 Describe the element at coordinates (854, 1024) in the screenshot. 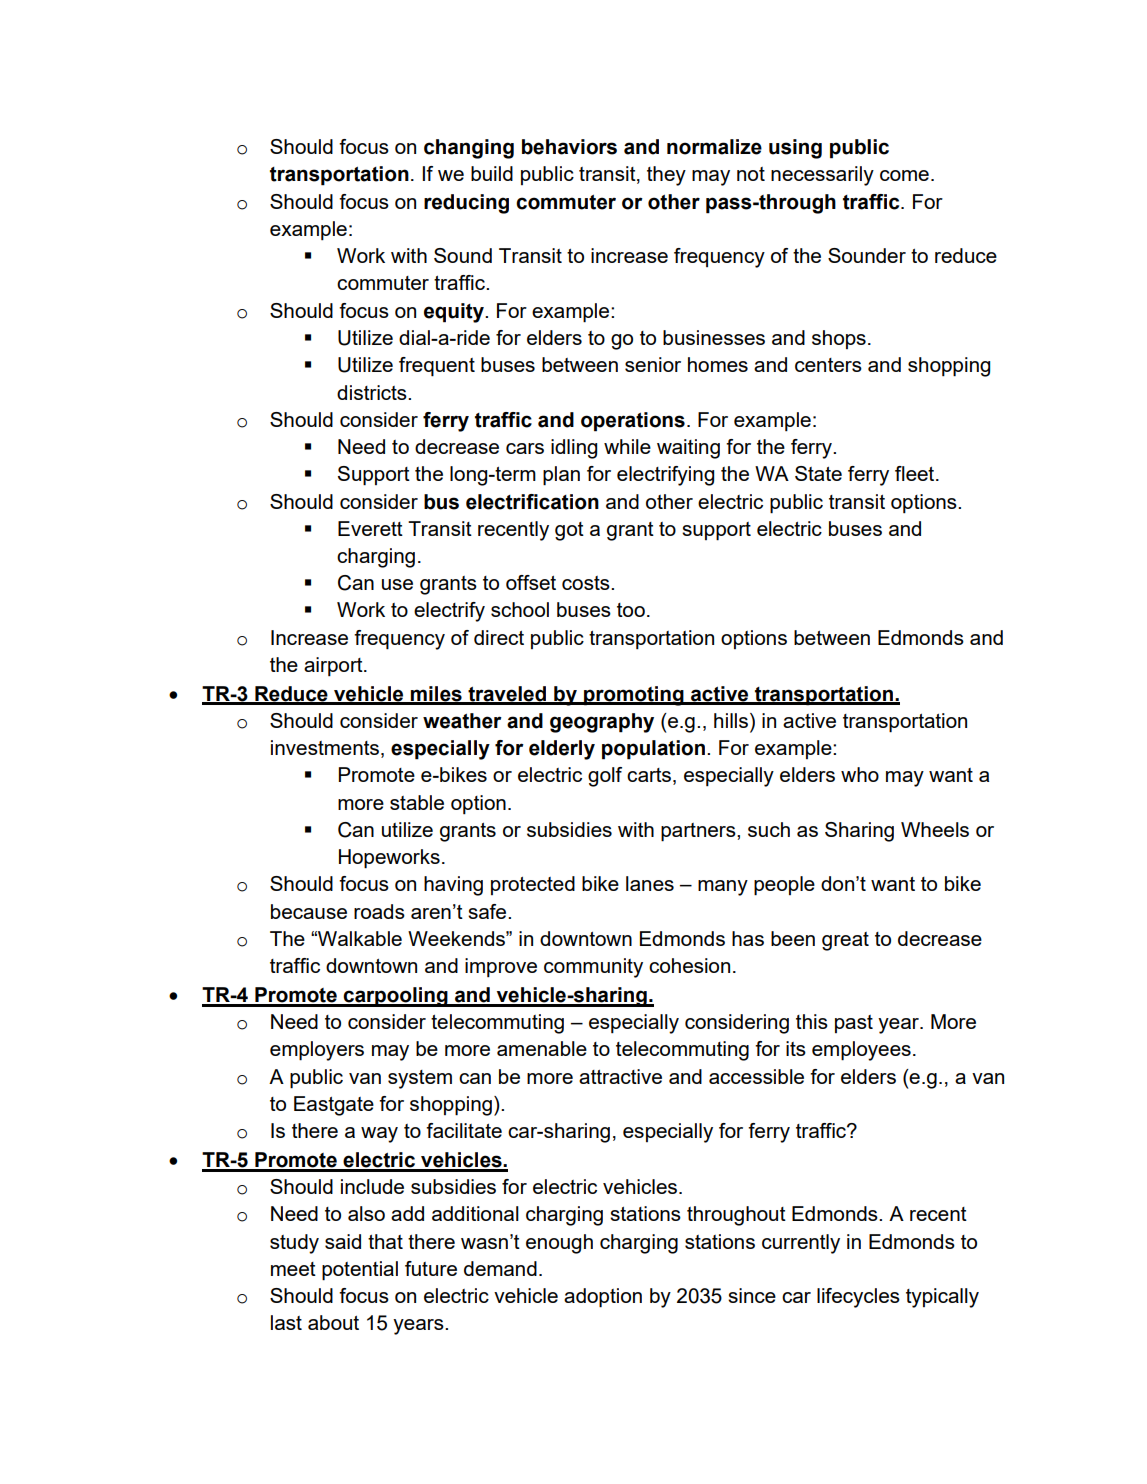

I see `past` at that location.
